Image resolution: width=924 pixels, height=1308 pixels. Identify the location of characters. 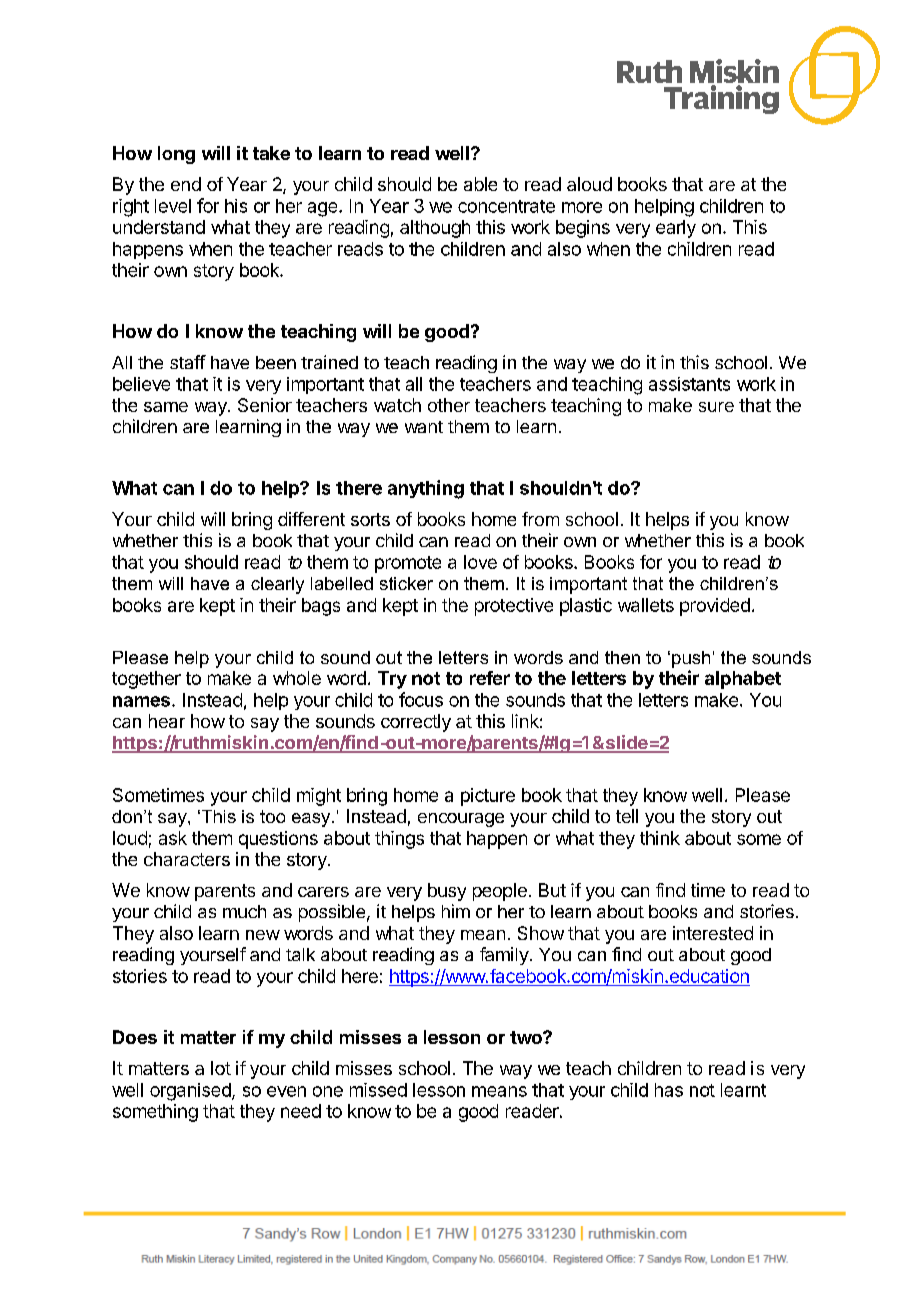
(187, 859).
